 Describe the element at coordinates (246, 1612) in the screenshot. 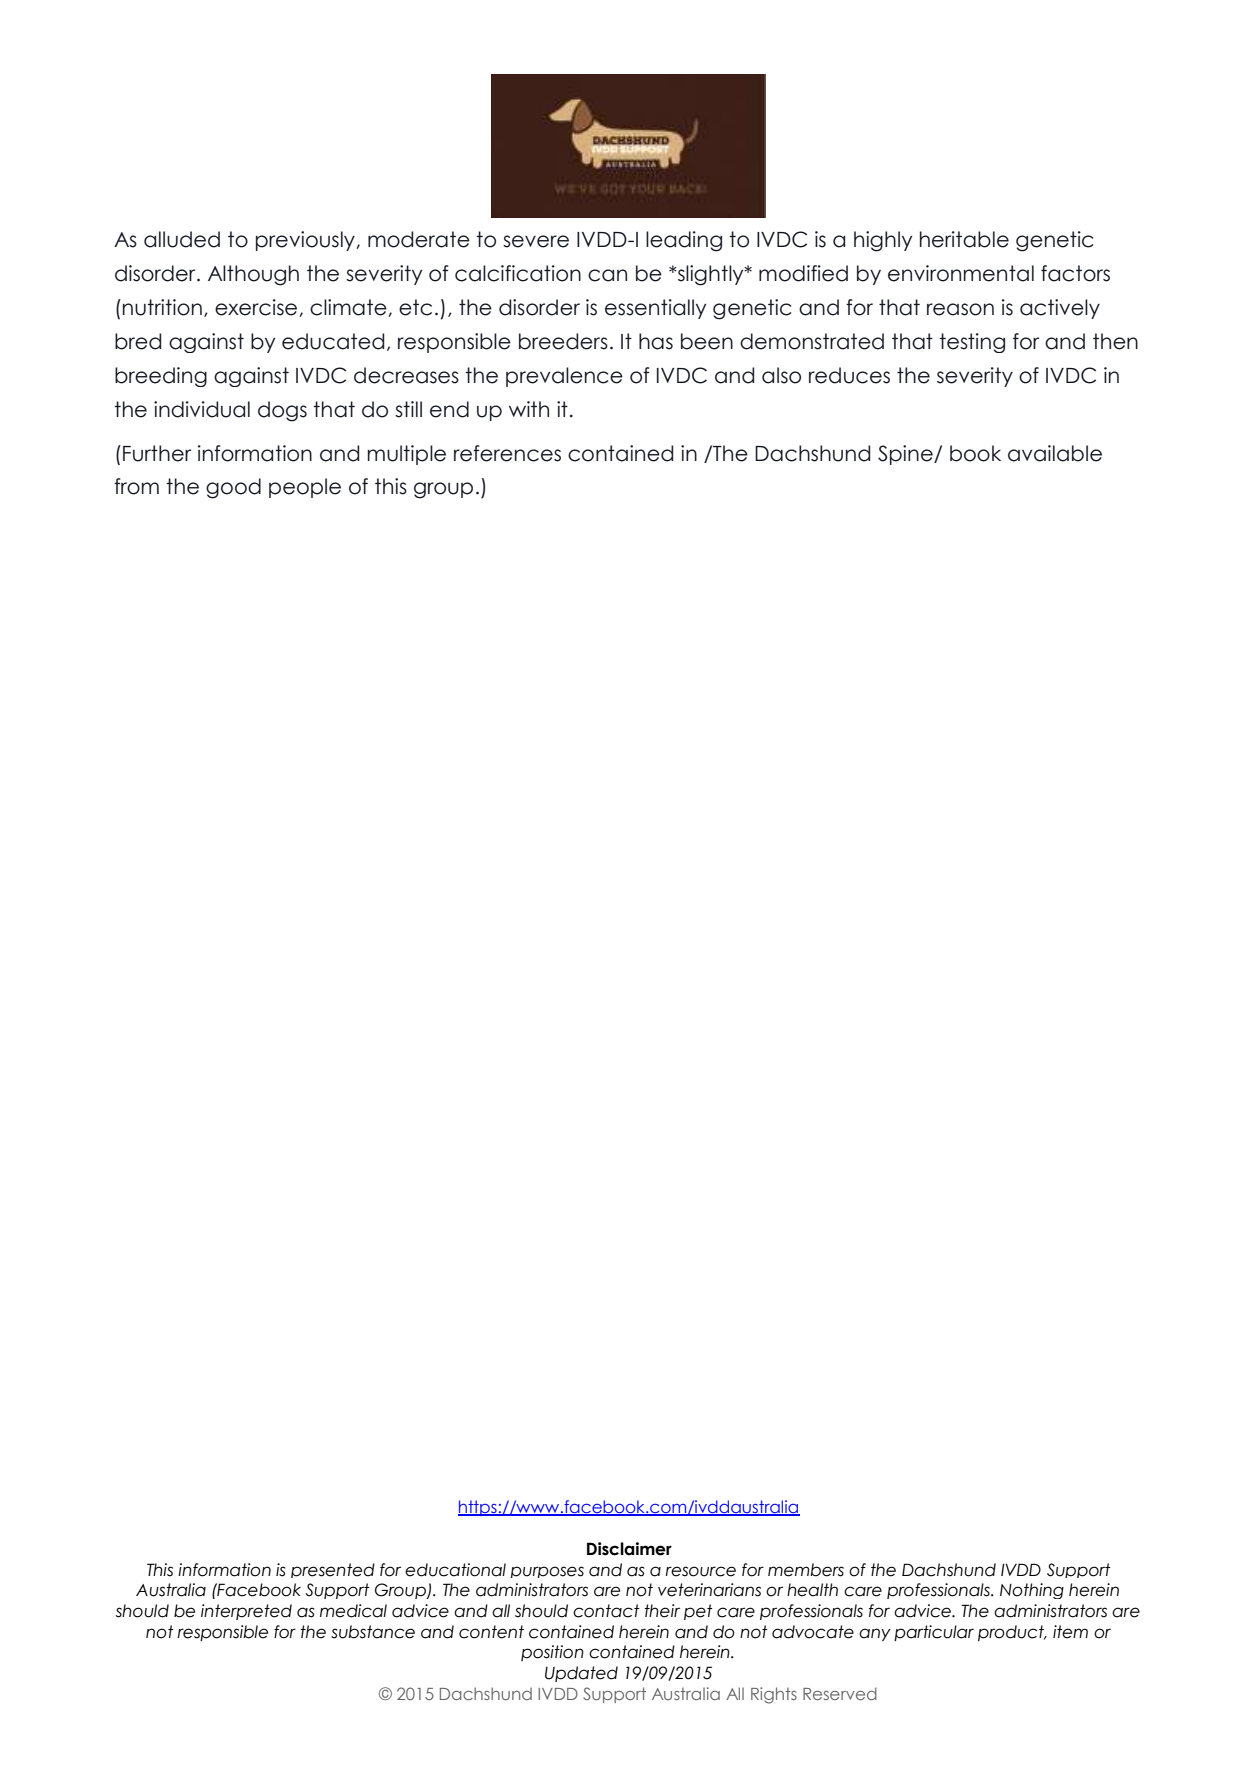

I see `interpreted` at that location.
